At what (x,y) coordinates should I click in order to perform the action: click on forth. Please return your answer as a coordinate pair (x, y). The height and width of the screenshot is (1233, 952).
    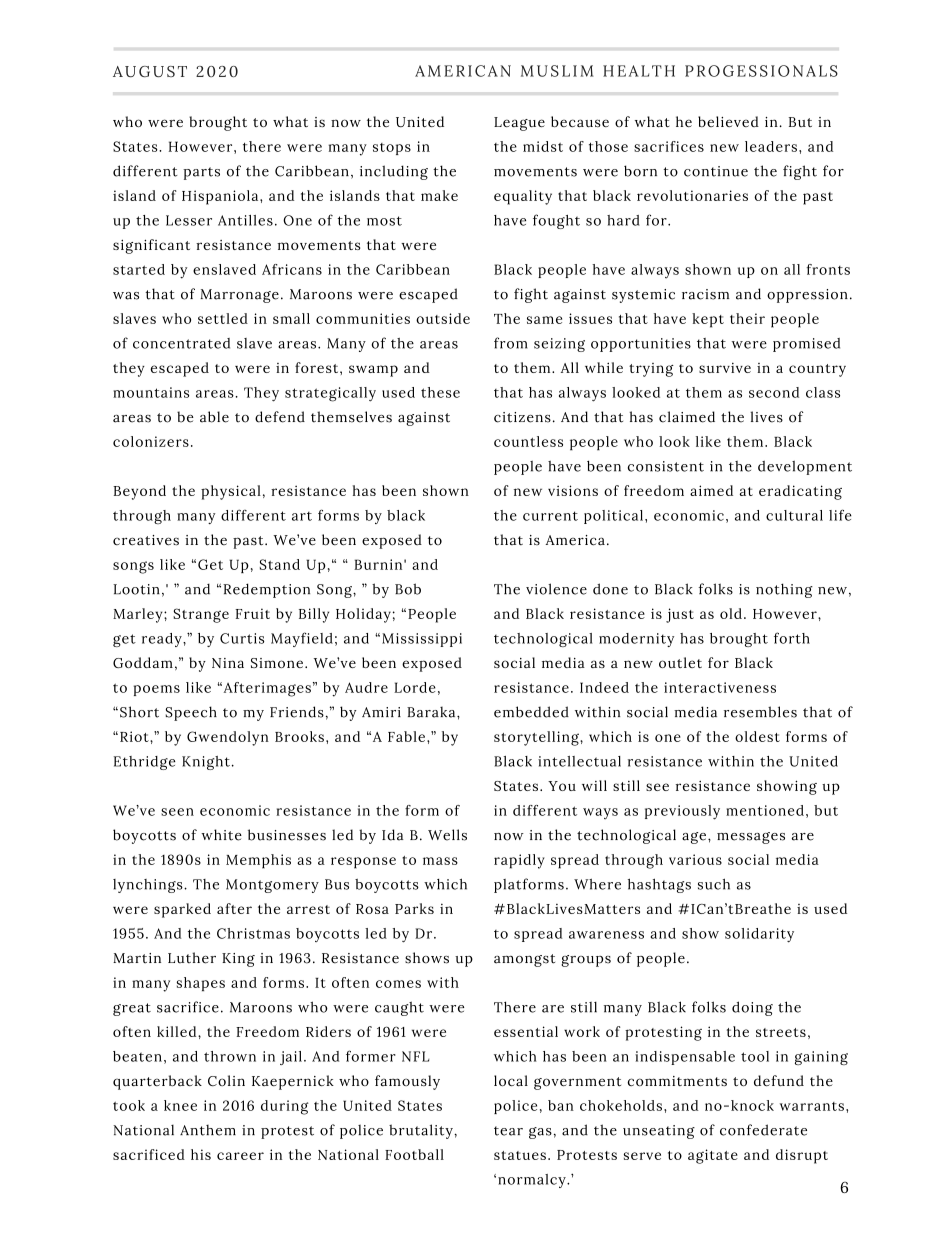
    Looking at the image, I should click on (792, 638).
